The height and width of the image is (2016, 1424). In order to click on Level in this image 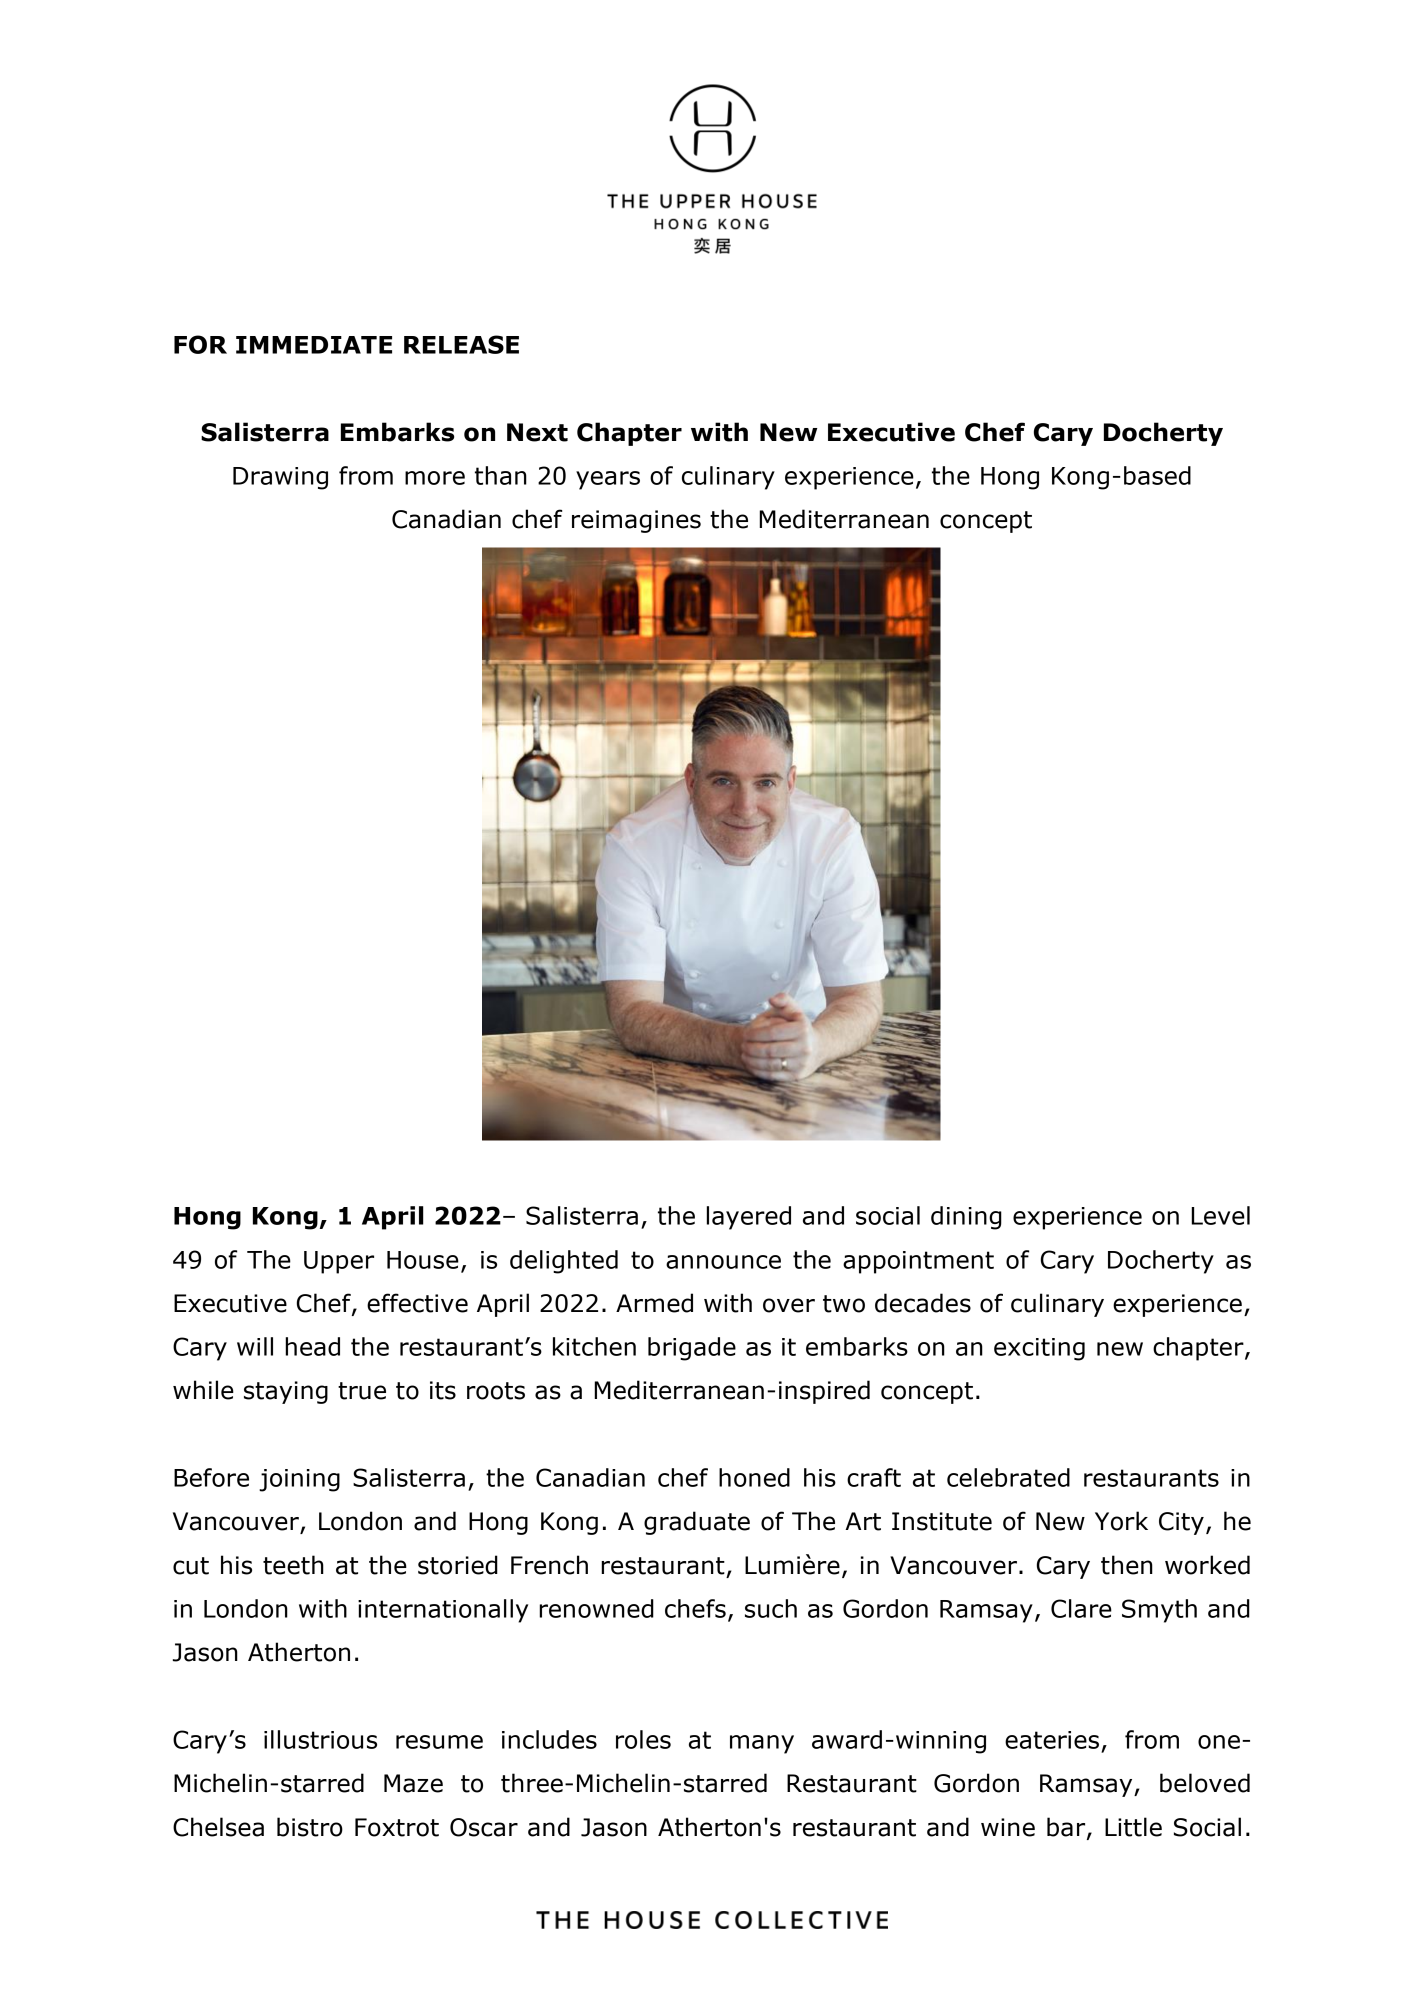, I will do `click(1220, 1215)`.
